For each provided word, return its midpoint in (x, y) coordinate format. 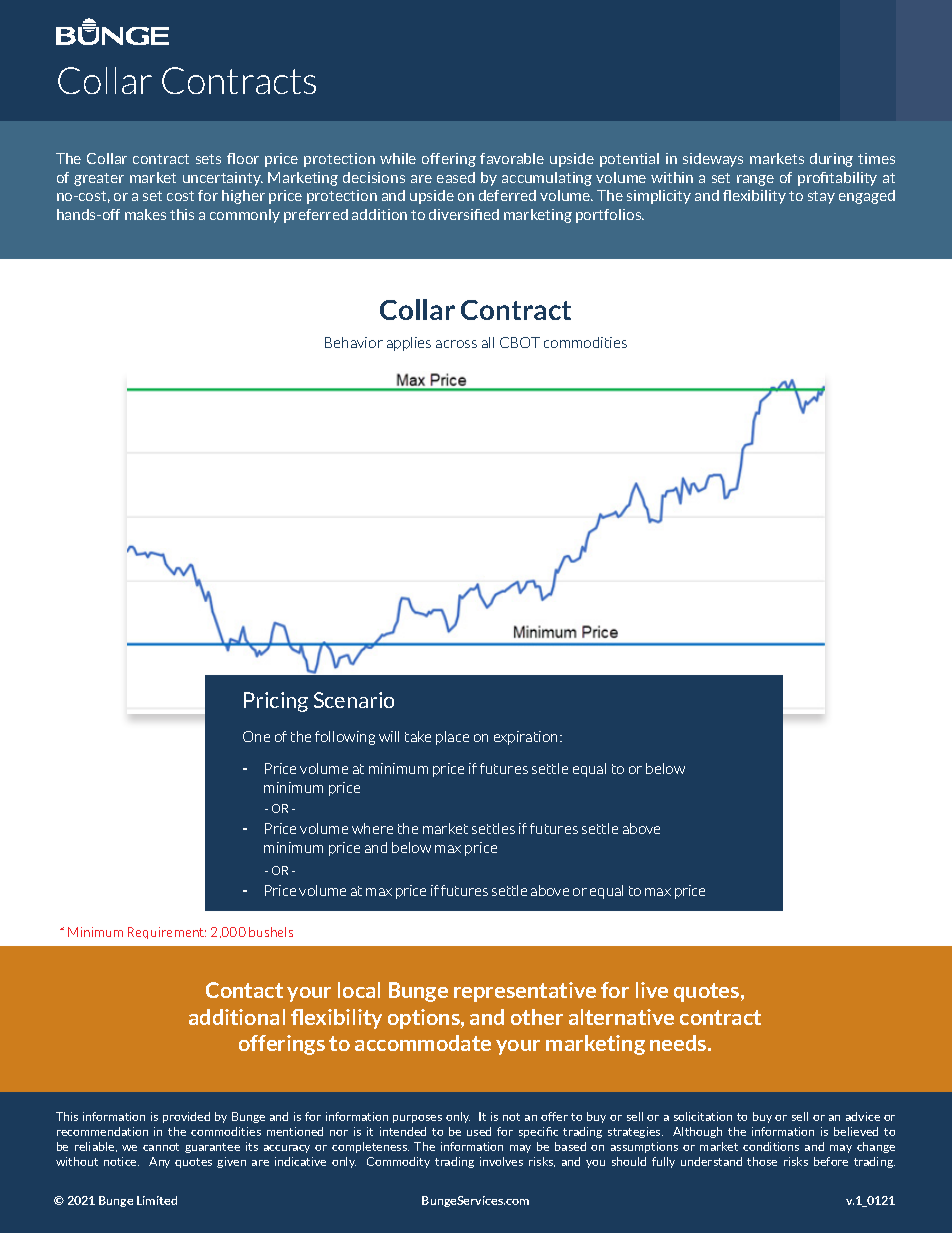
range (755, 180)
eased (456, 177)
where (372, 828)
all (488, 342)
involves (501, 1161)
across (456, 344)
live (652, 990)
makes (145, 214)
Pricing (276, 702)
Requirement (167, 933)
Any (159, 1162)
